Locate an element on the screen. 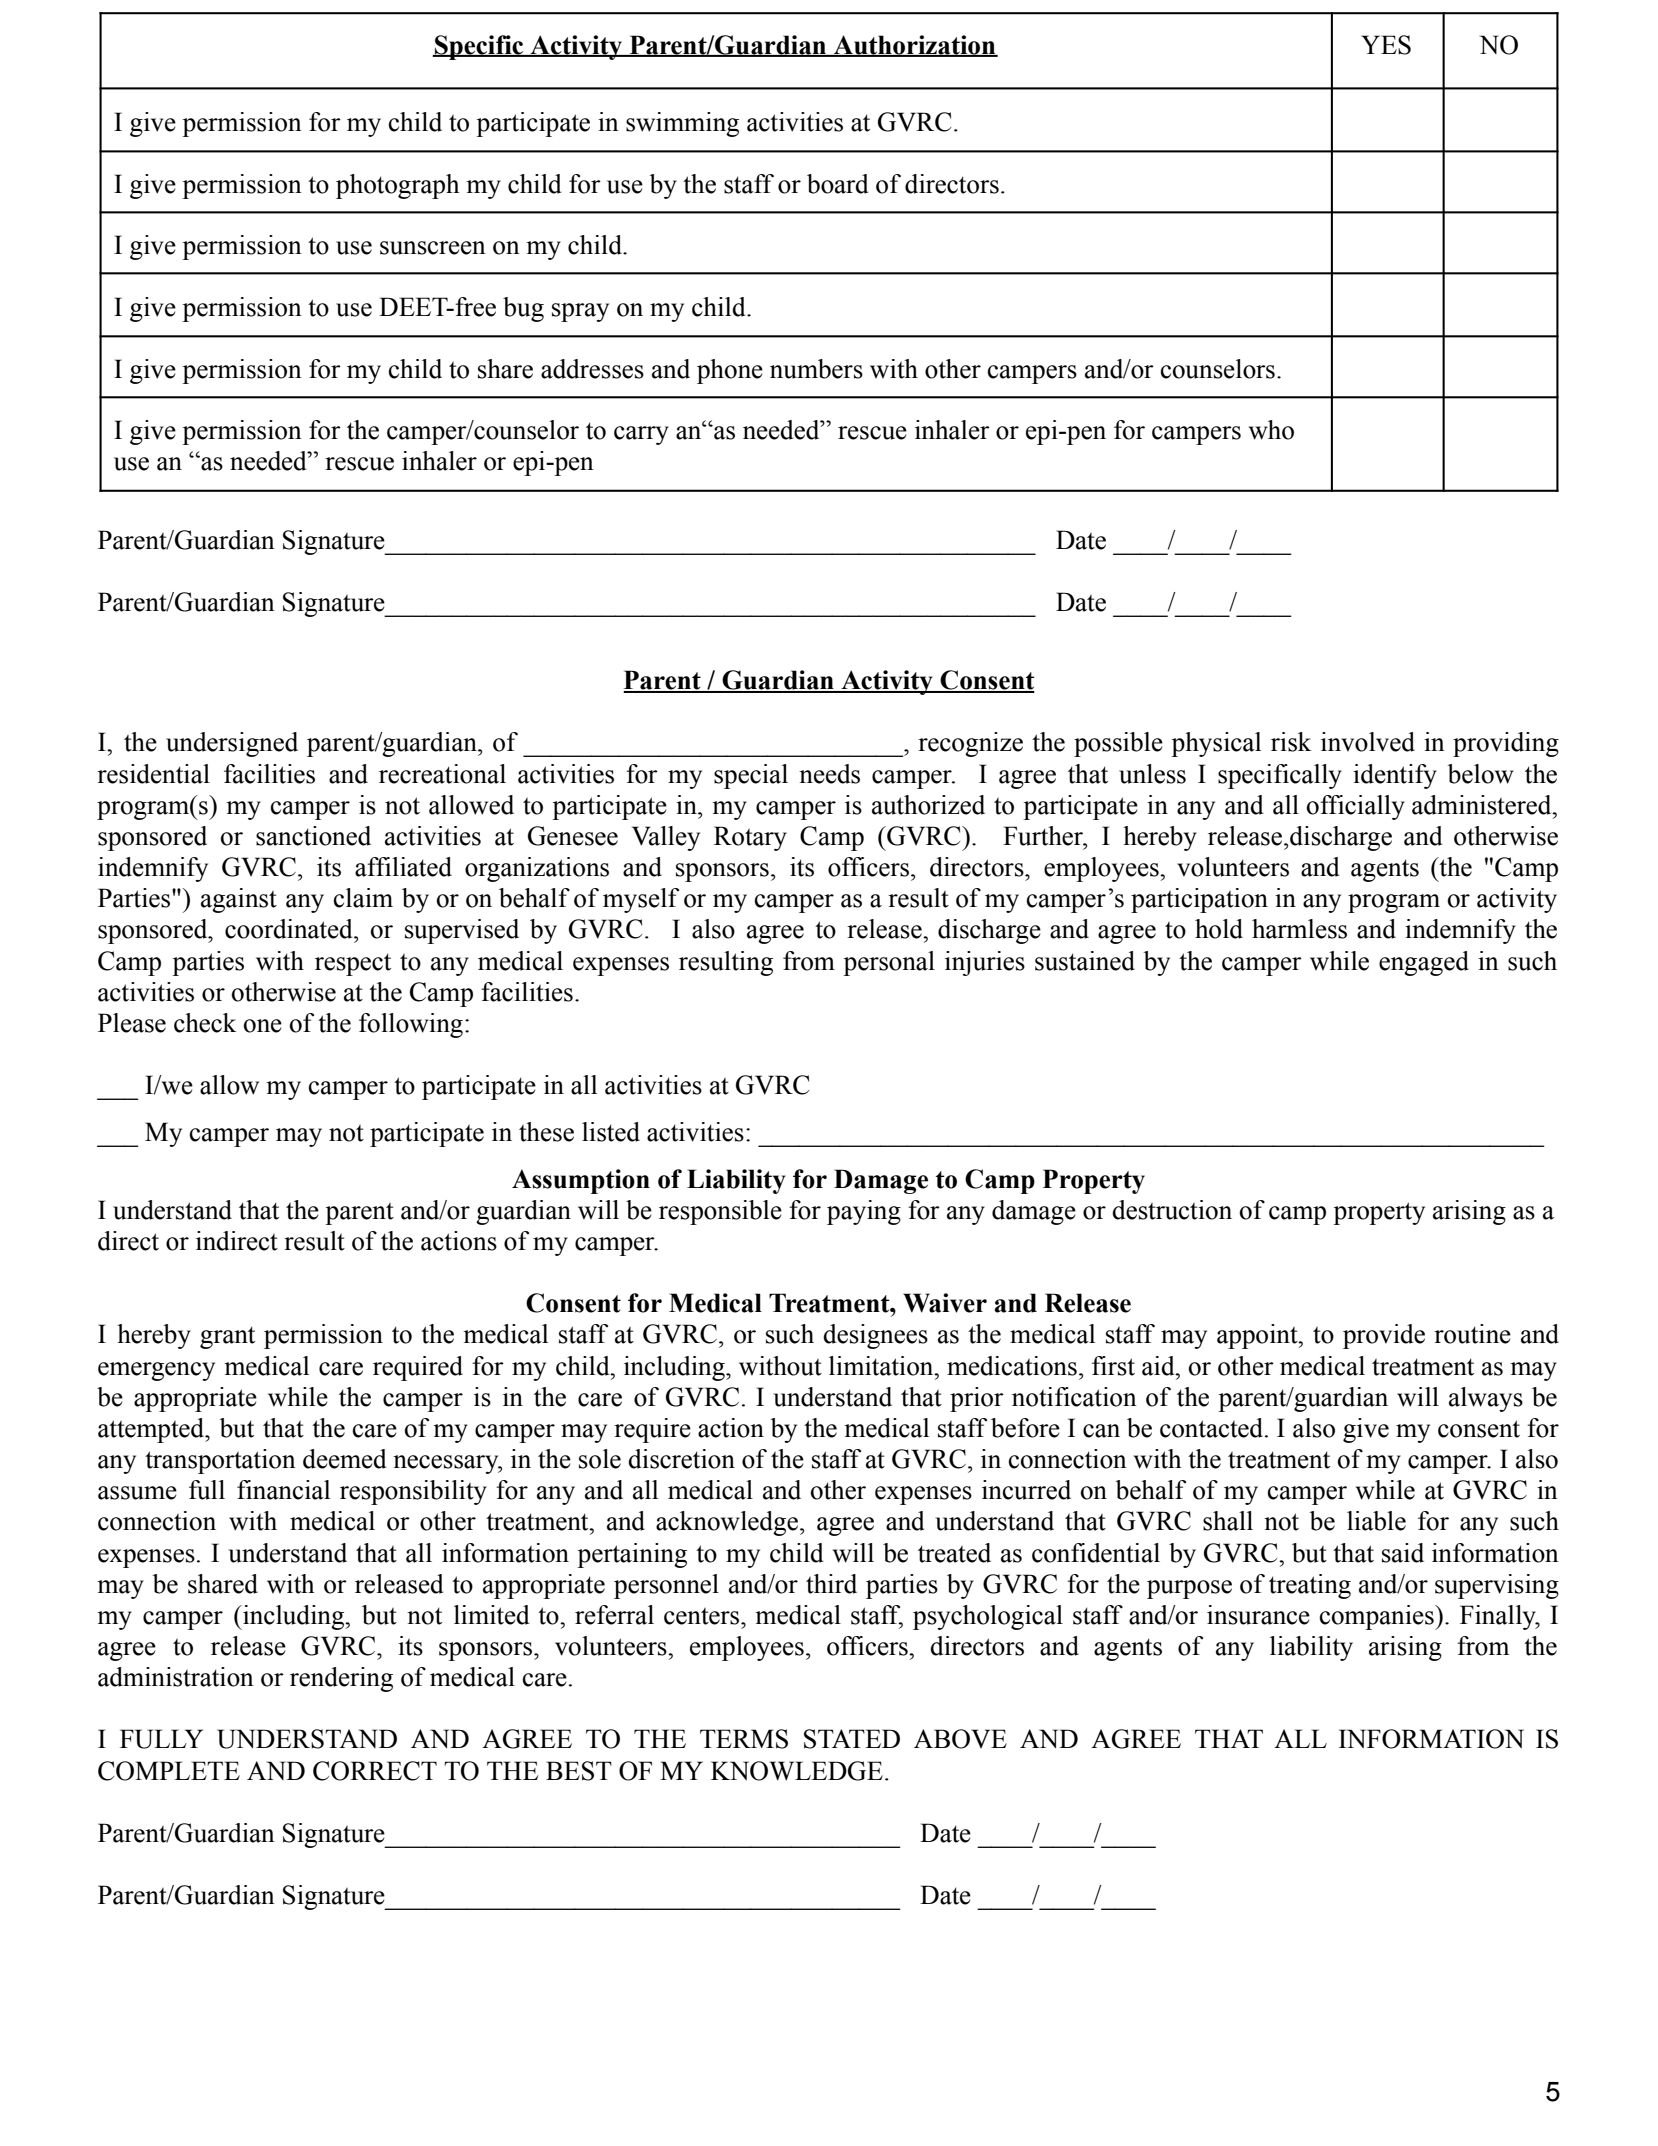 Image resolution: width=1658 pixels, height=2146 pixels. involved is located at coordinates (1368, 742).
